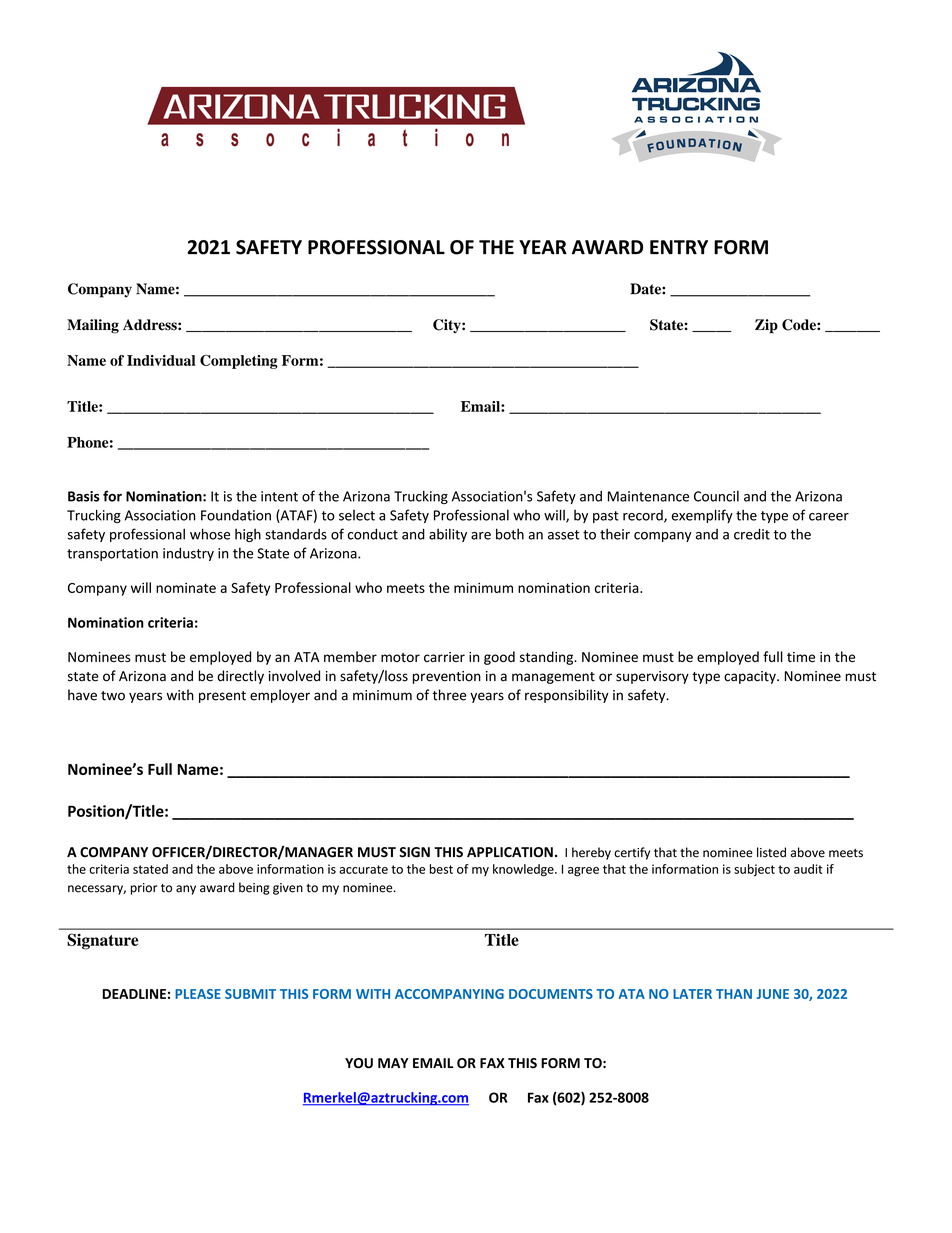  What do you see at coordinates (448, 535) in the screenshot?
I see `ability` at bounding box center [448, 535].
